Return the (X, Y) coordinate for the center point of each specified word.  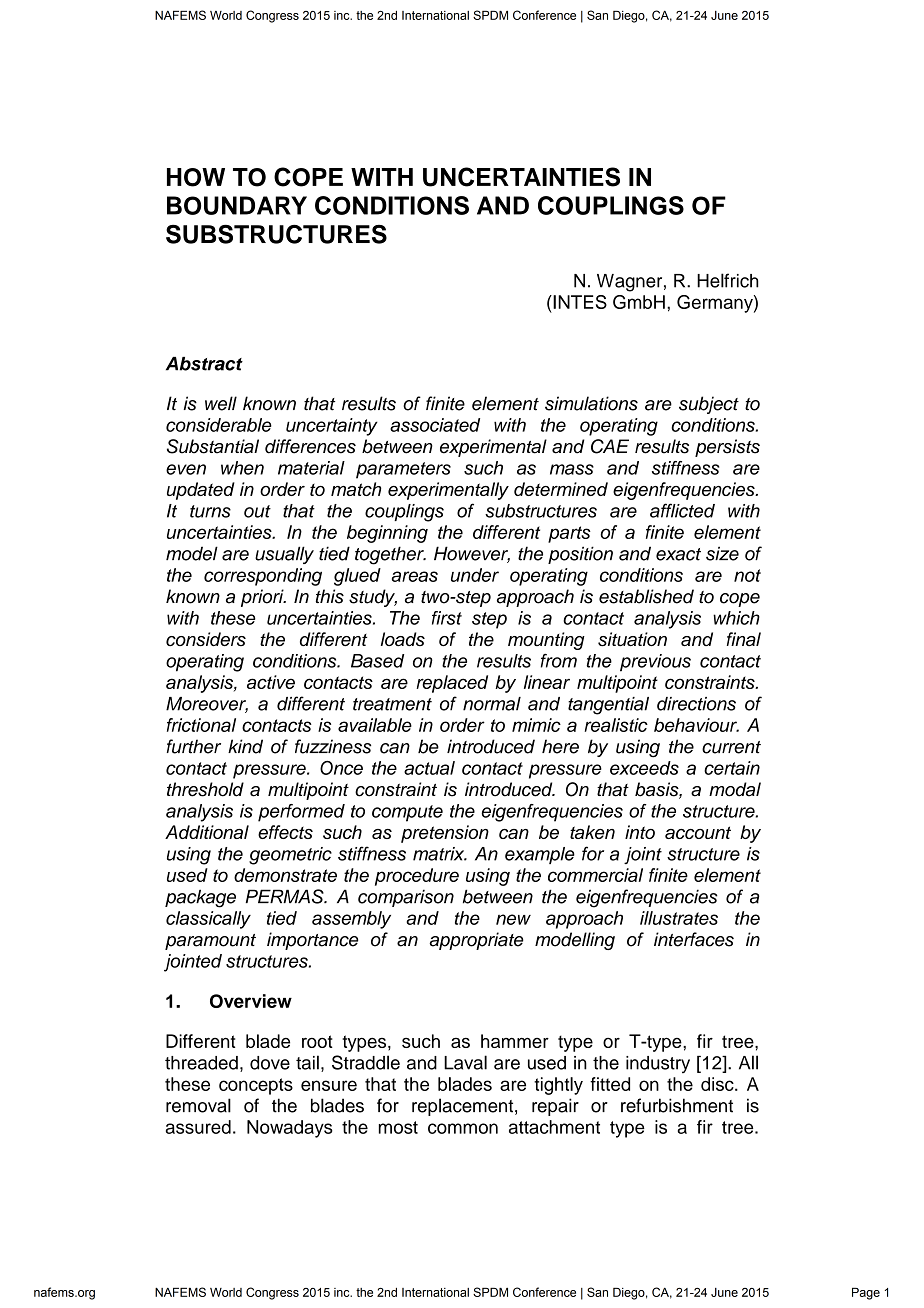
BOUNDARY (237, 205)
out (257, 511)
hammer (515, 1041)
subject (709, 405)
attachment (554, 1127)
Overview (251, 1001)
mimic (536, 725)
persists (727, 448)
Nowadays (290, 1129)
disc (718, 1084)
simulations (591, 403)
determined (561, 489)
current (731, 747)
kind (245, 746)
